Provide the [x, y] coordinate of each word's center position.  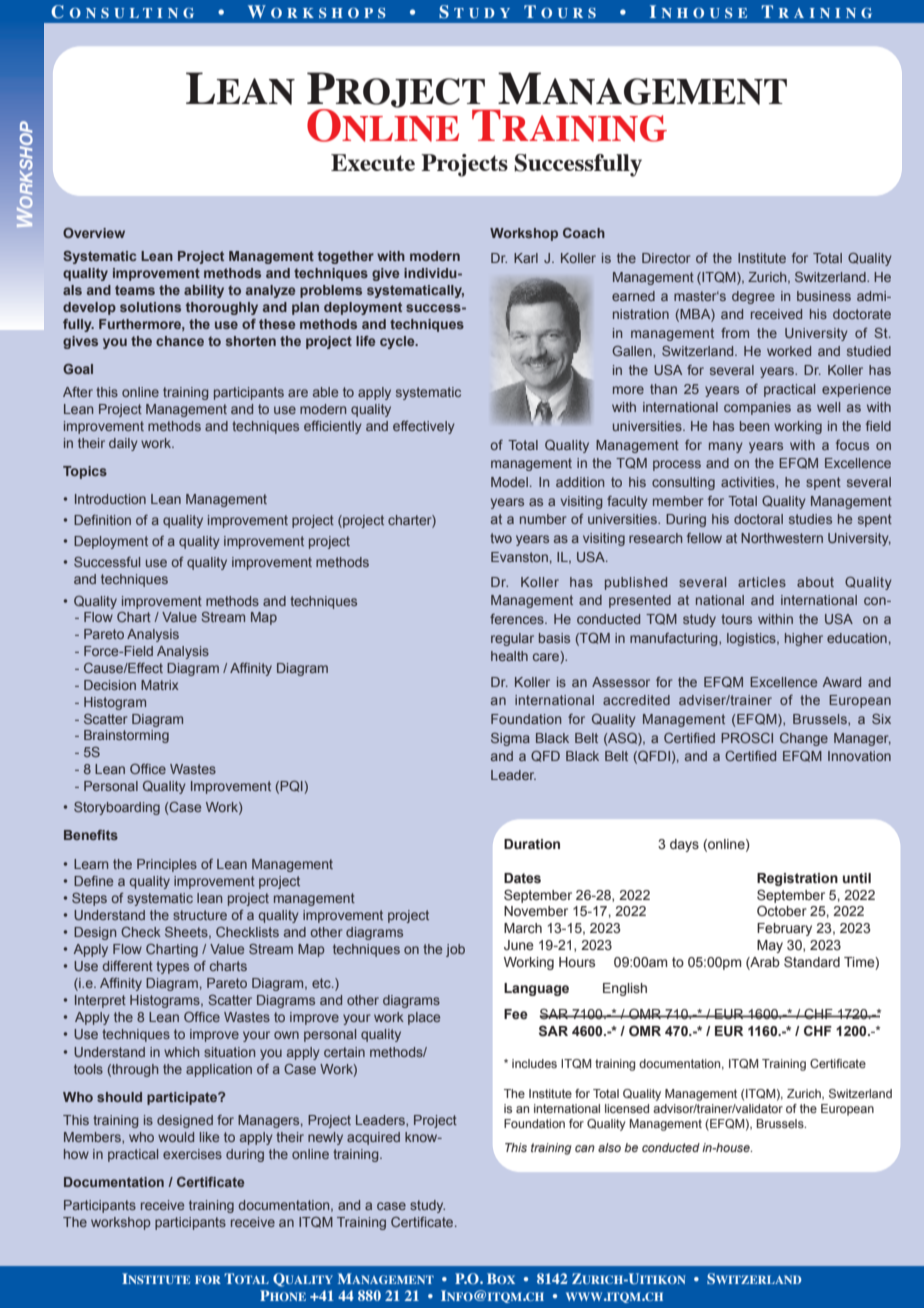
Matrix [160, 685]
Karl [526, 258]
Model [509, 482]
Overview [94, 233]
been [754, 426]
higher [804, 639]
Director [666, 258]
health [509, 656]
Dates [522, 878]
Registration [797, 879]
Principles [167, 865]
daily [123, 444]
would [176, 1137]
